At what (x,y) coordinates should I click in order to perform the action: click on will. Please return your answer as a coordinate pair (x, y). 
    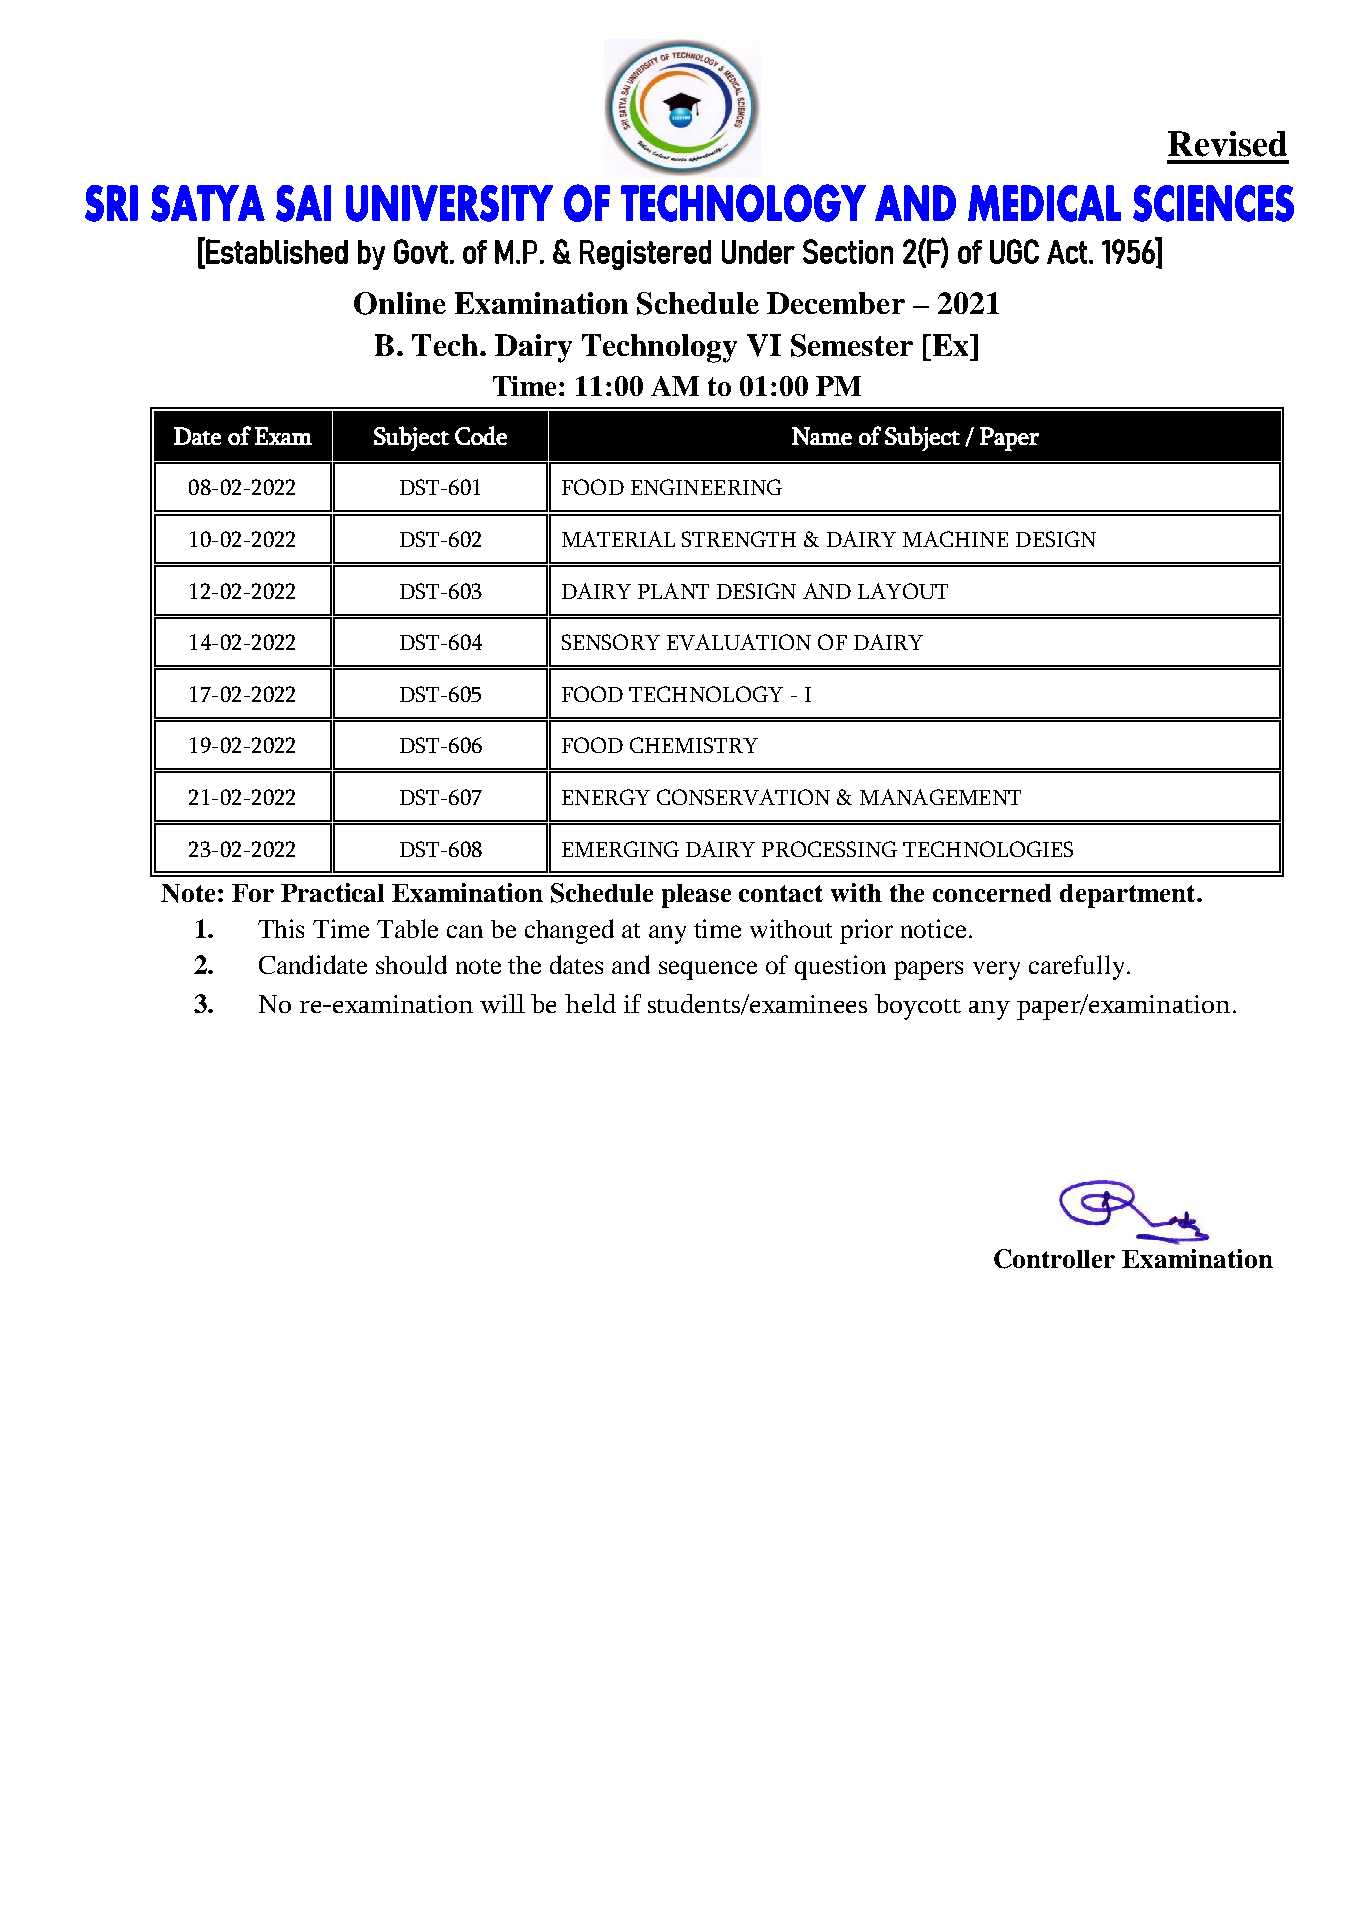
    Looking at the image, I should click on (502, 1003).
